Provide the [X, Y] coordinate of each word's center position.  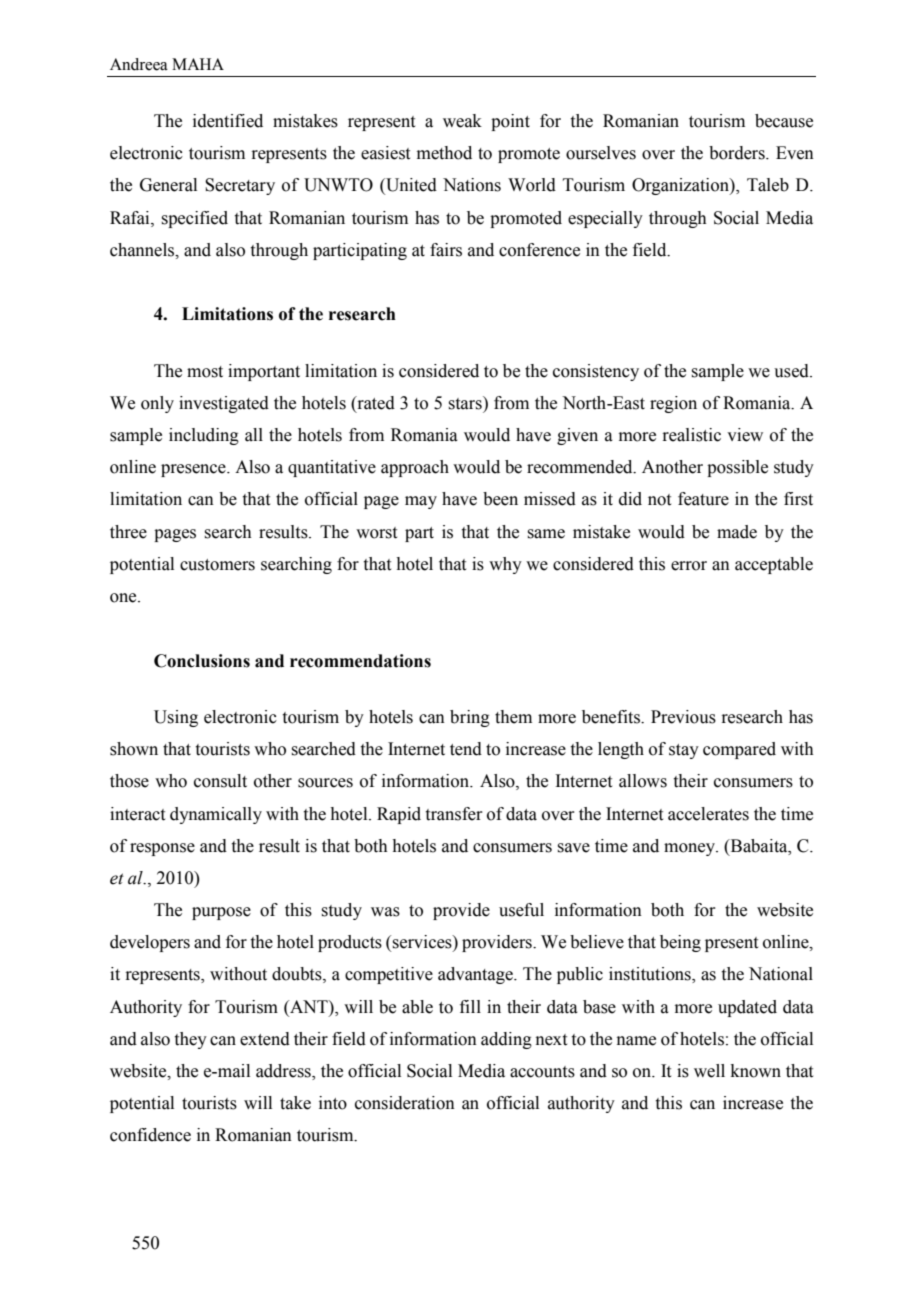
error [689, 566]
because [784, 121]
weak [462, 121]
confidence [150, 1135]
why [505, 565]
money [690, 849]
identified [228, 121]
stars [466, 403]
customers [217, 565]
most [205, 372]
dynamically [216, 815]
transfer [454, 814]
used [792, 371]
